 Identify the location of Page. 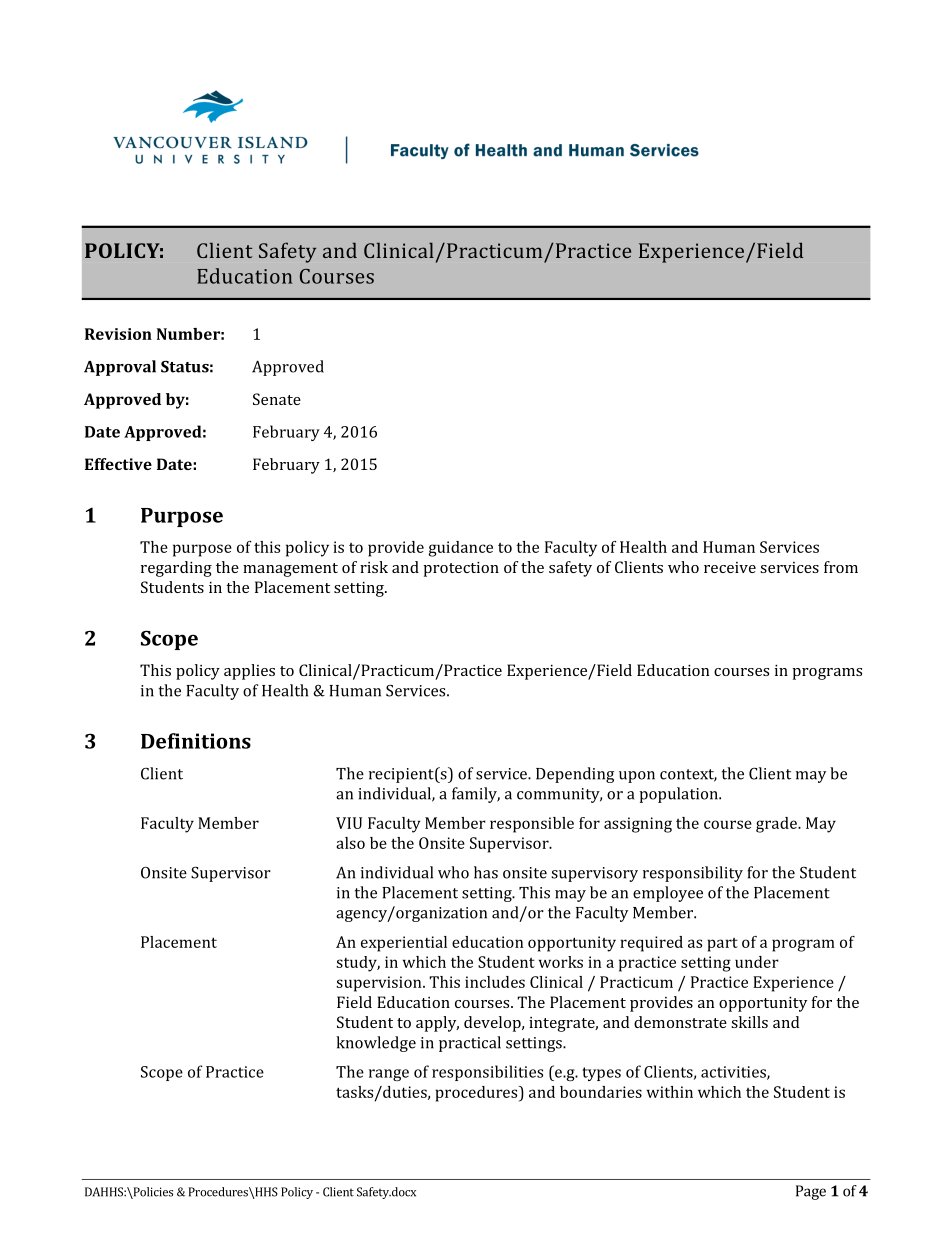
(811, 1192).
